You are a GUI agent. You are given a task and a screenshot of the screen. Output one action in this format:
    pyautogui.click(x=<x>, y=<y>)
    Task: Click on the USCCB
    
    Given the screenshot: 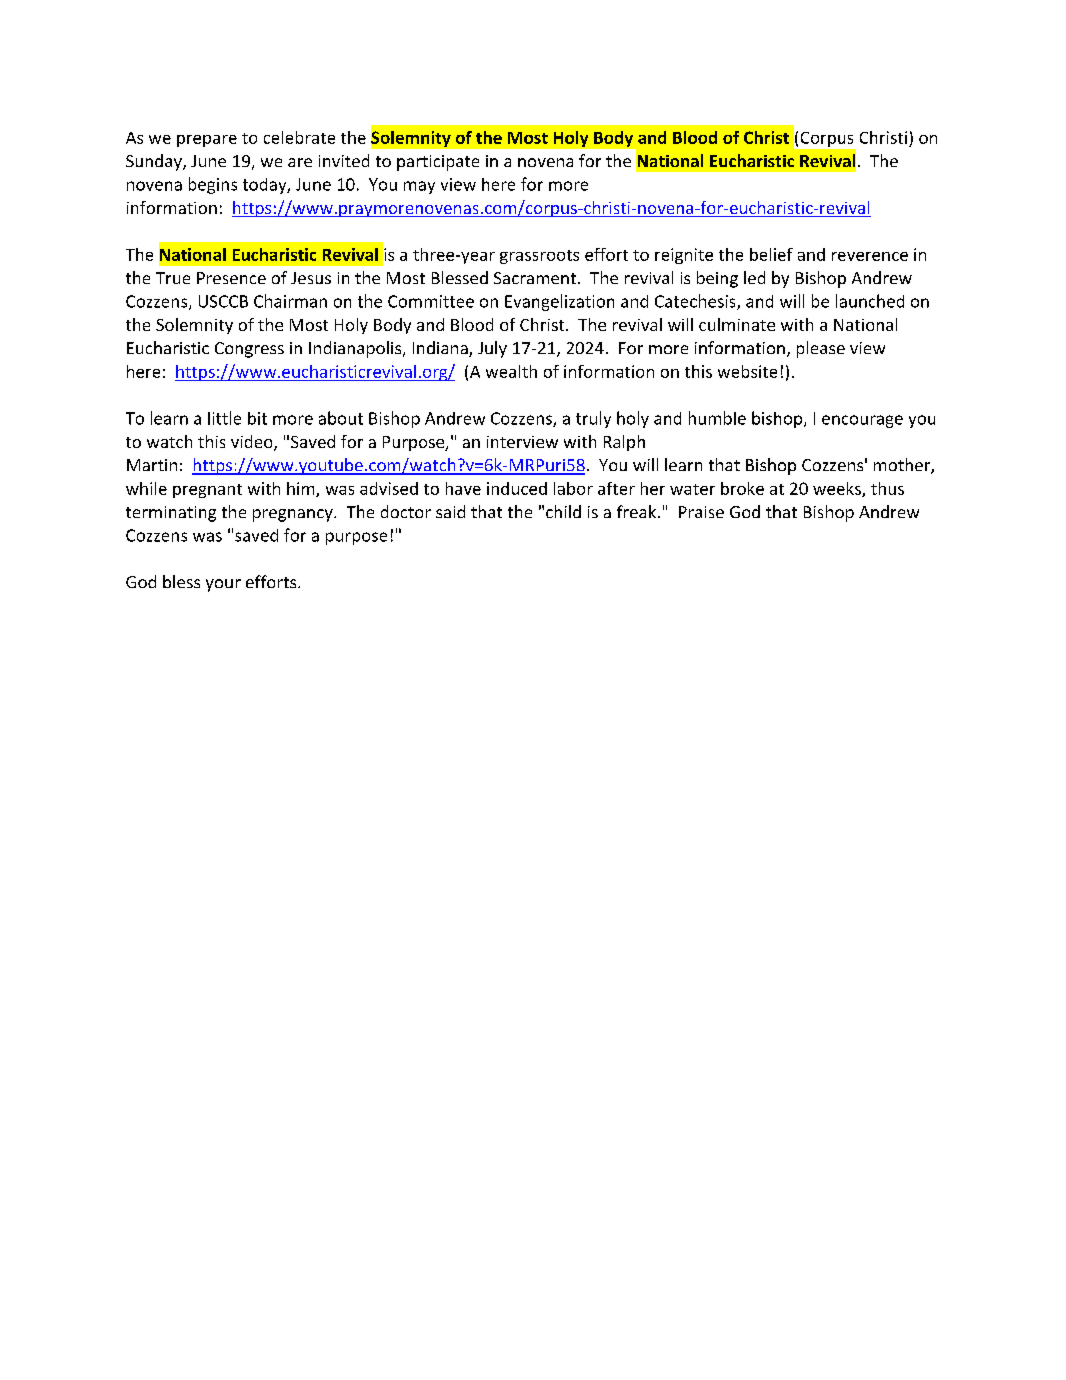 What is the action you would take?
    pyautogui.click(x=223, y=301)
